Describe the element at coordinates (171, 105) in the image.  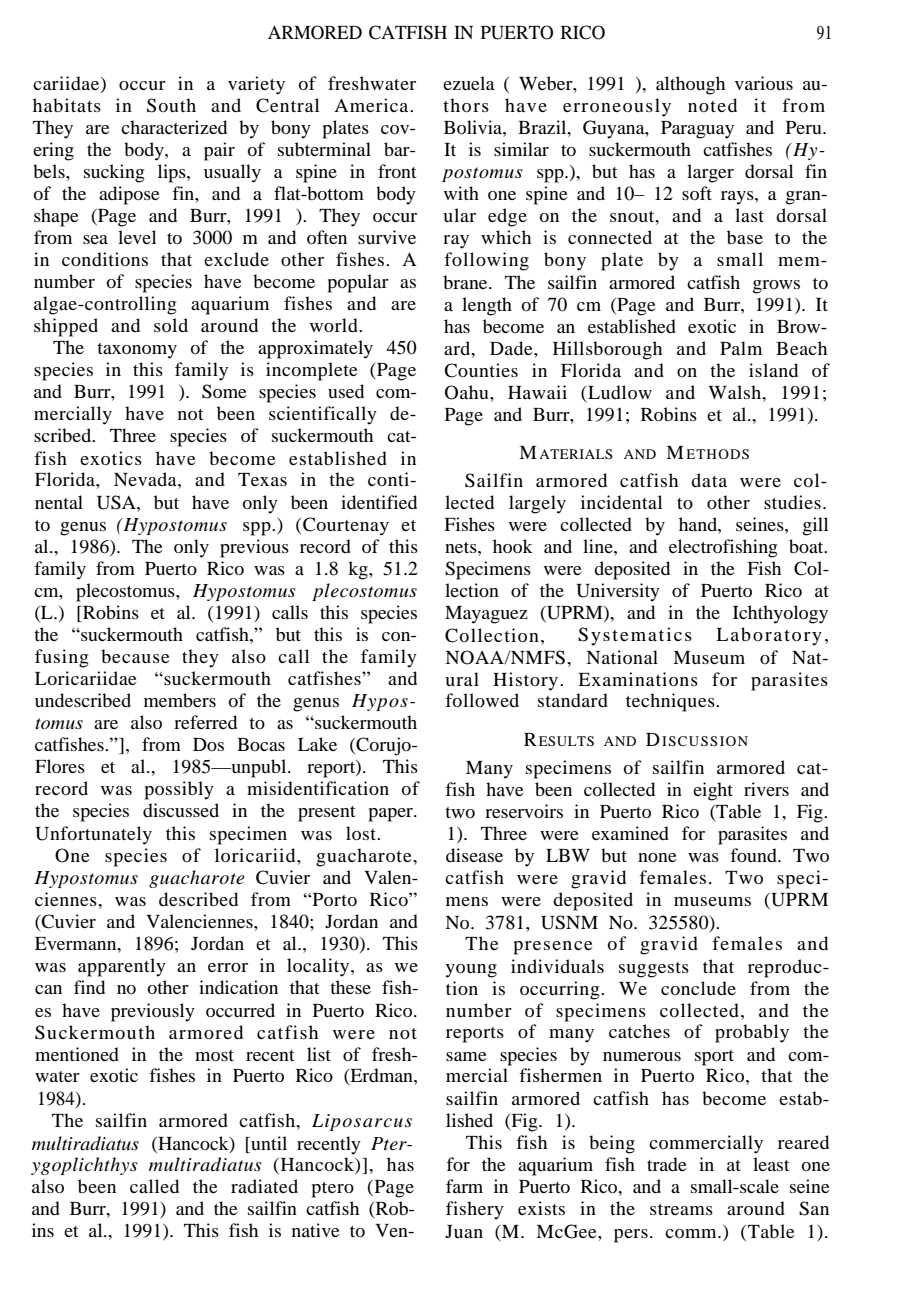
I see `South` at that location.
